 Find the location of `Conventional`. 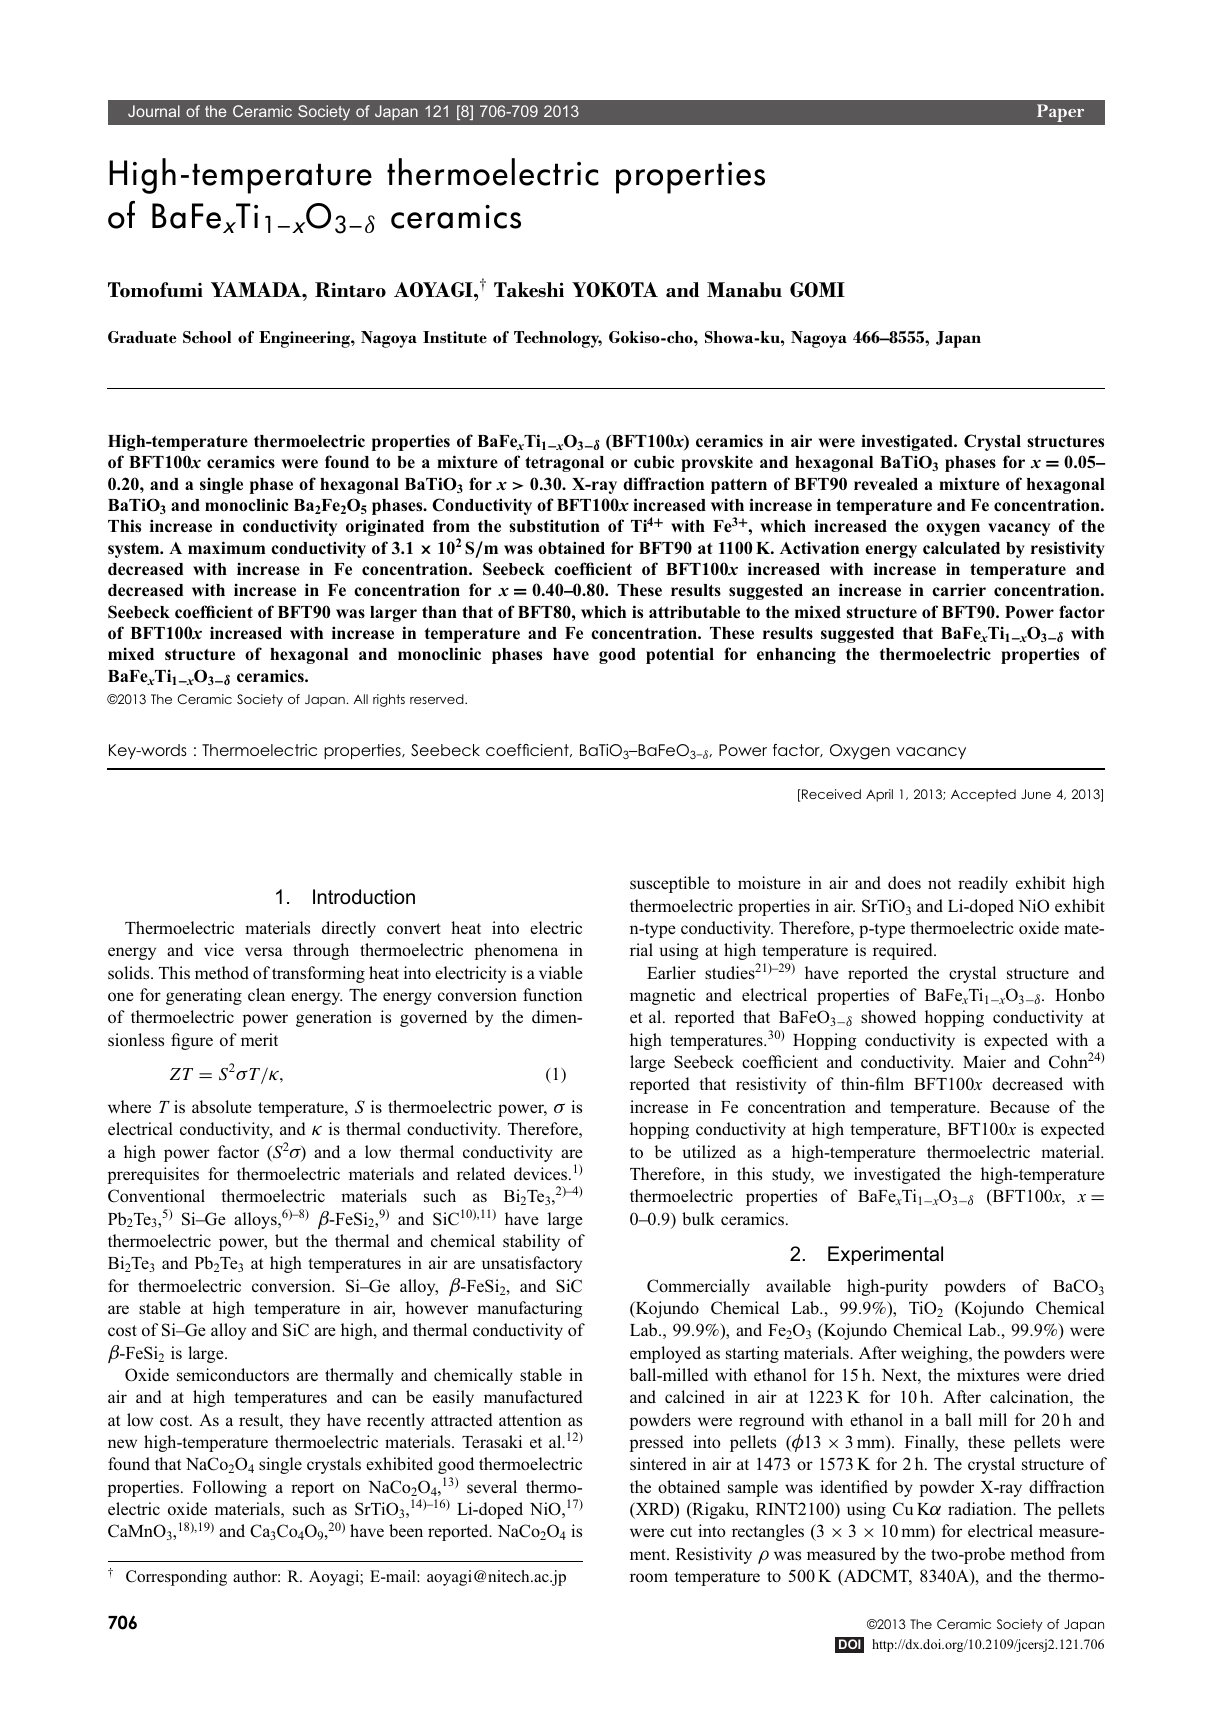

Conventional is located at coordinates (156, 1196).
